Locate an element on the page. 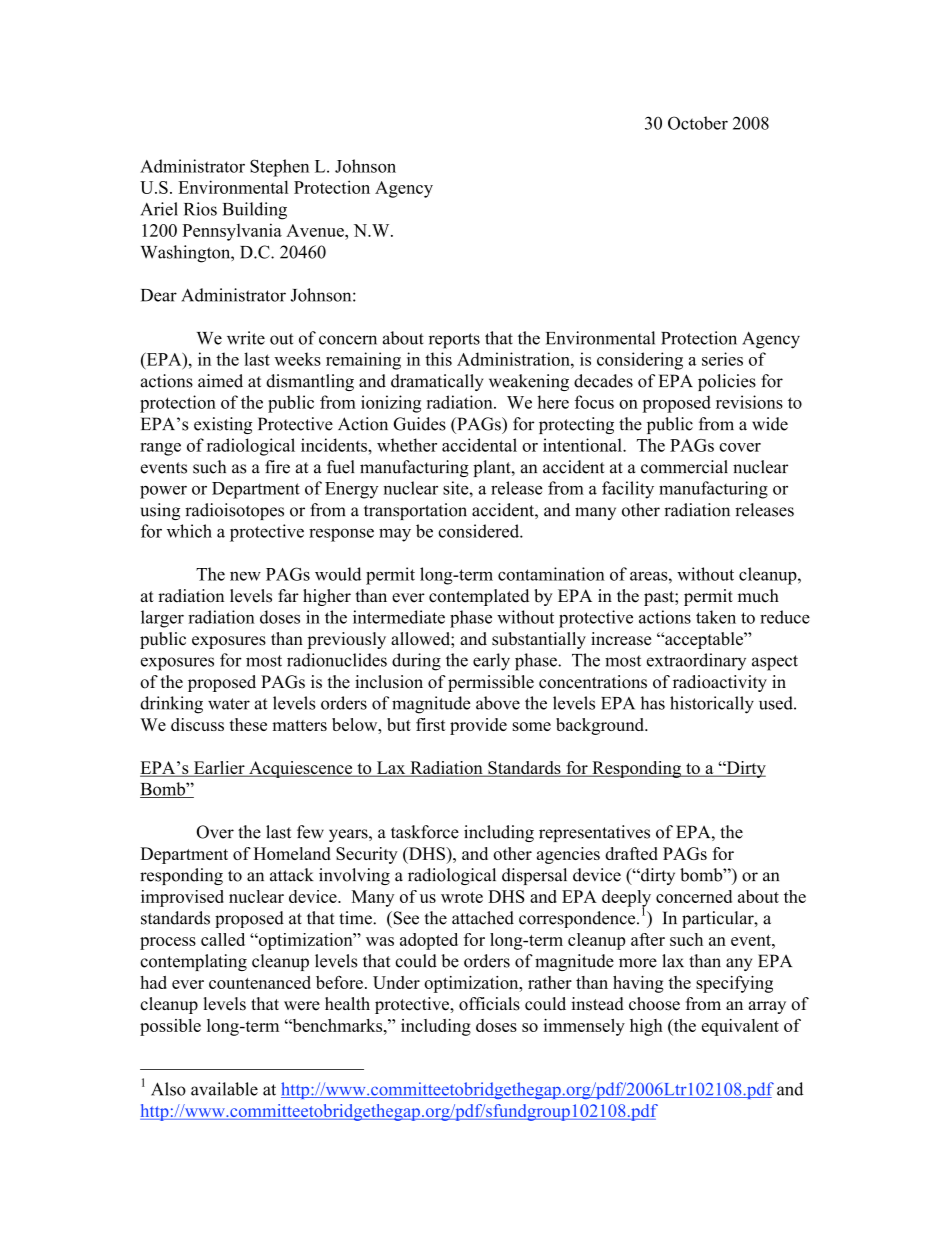  Avenue is located at coordinates (316, 230).
